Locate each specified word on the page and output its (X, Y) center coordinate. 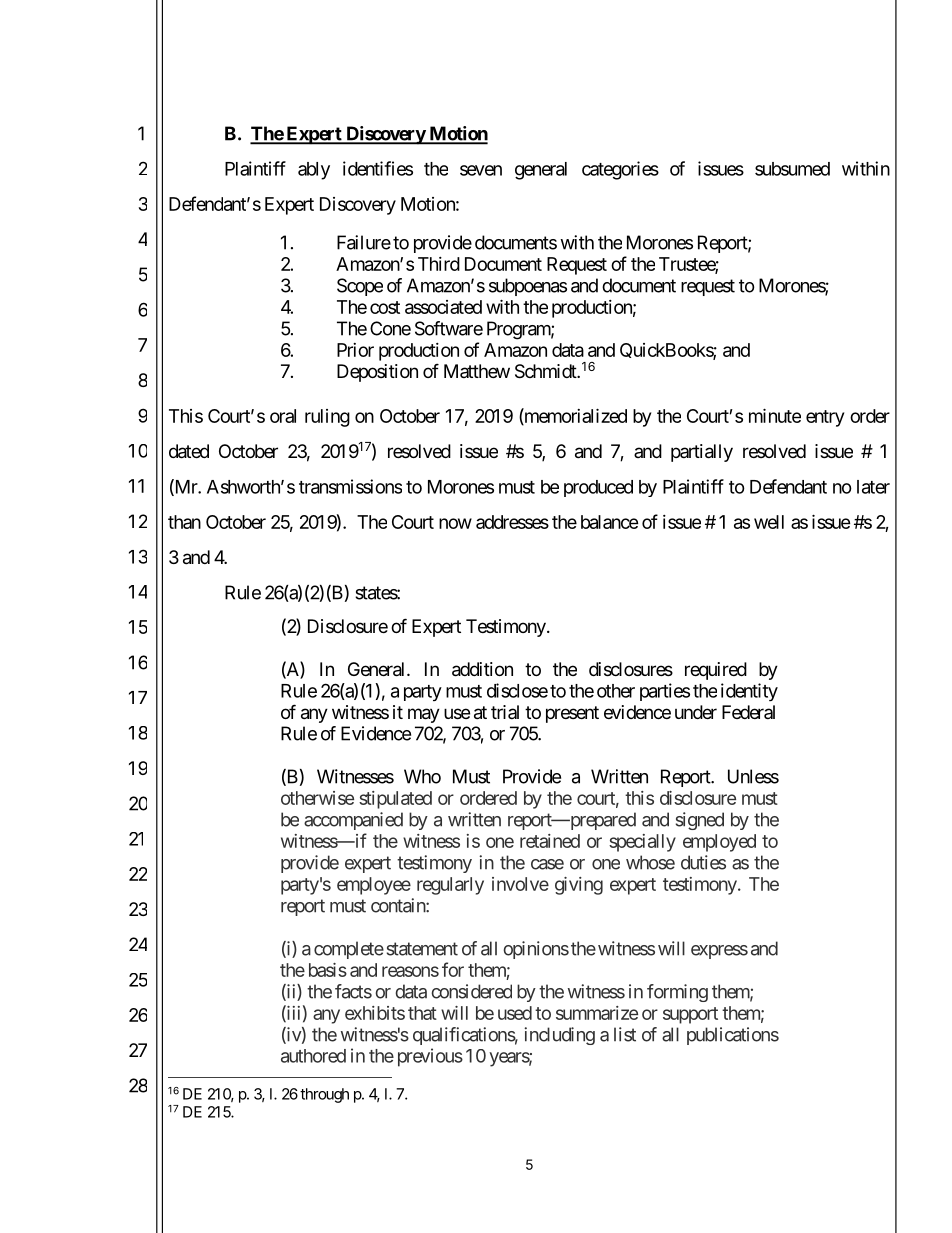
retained (550, 841)
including (559, 1036)
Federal (748, 712)
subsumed (792, 169)
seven (481, 170)
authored (313, 1056)
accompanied (353, 821)
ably (314, 171)
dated (189, 451)
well (769, 522)
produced (598, 488)
